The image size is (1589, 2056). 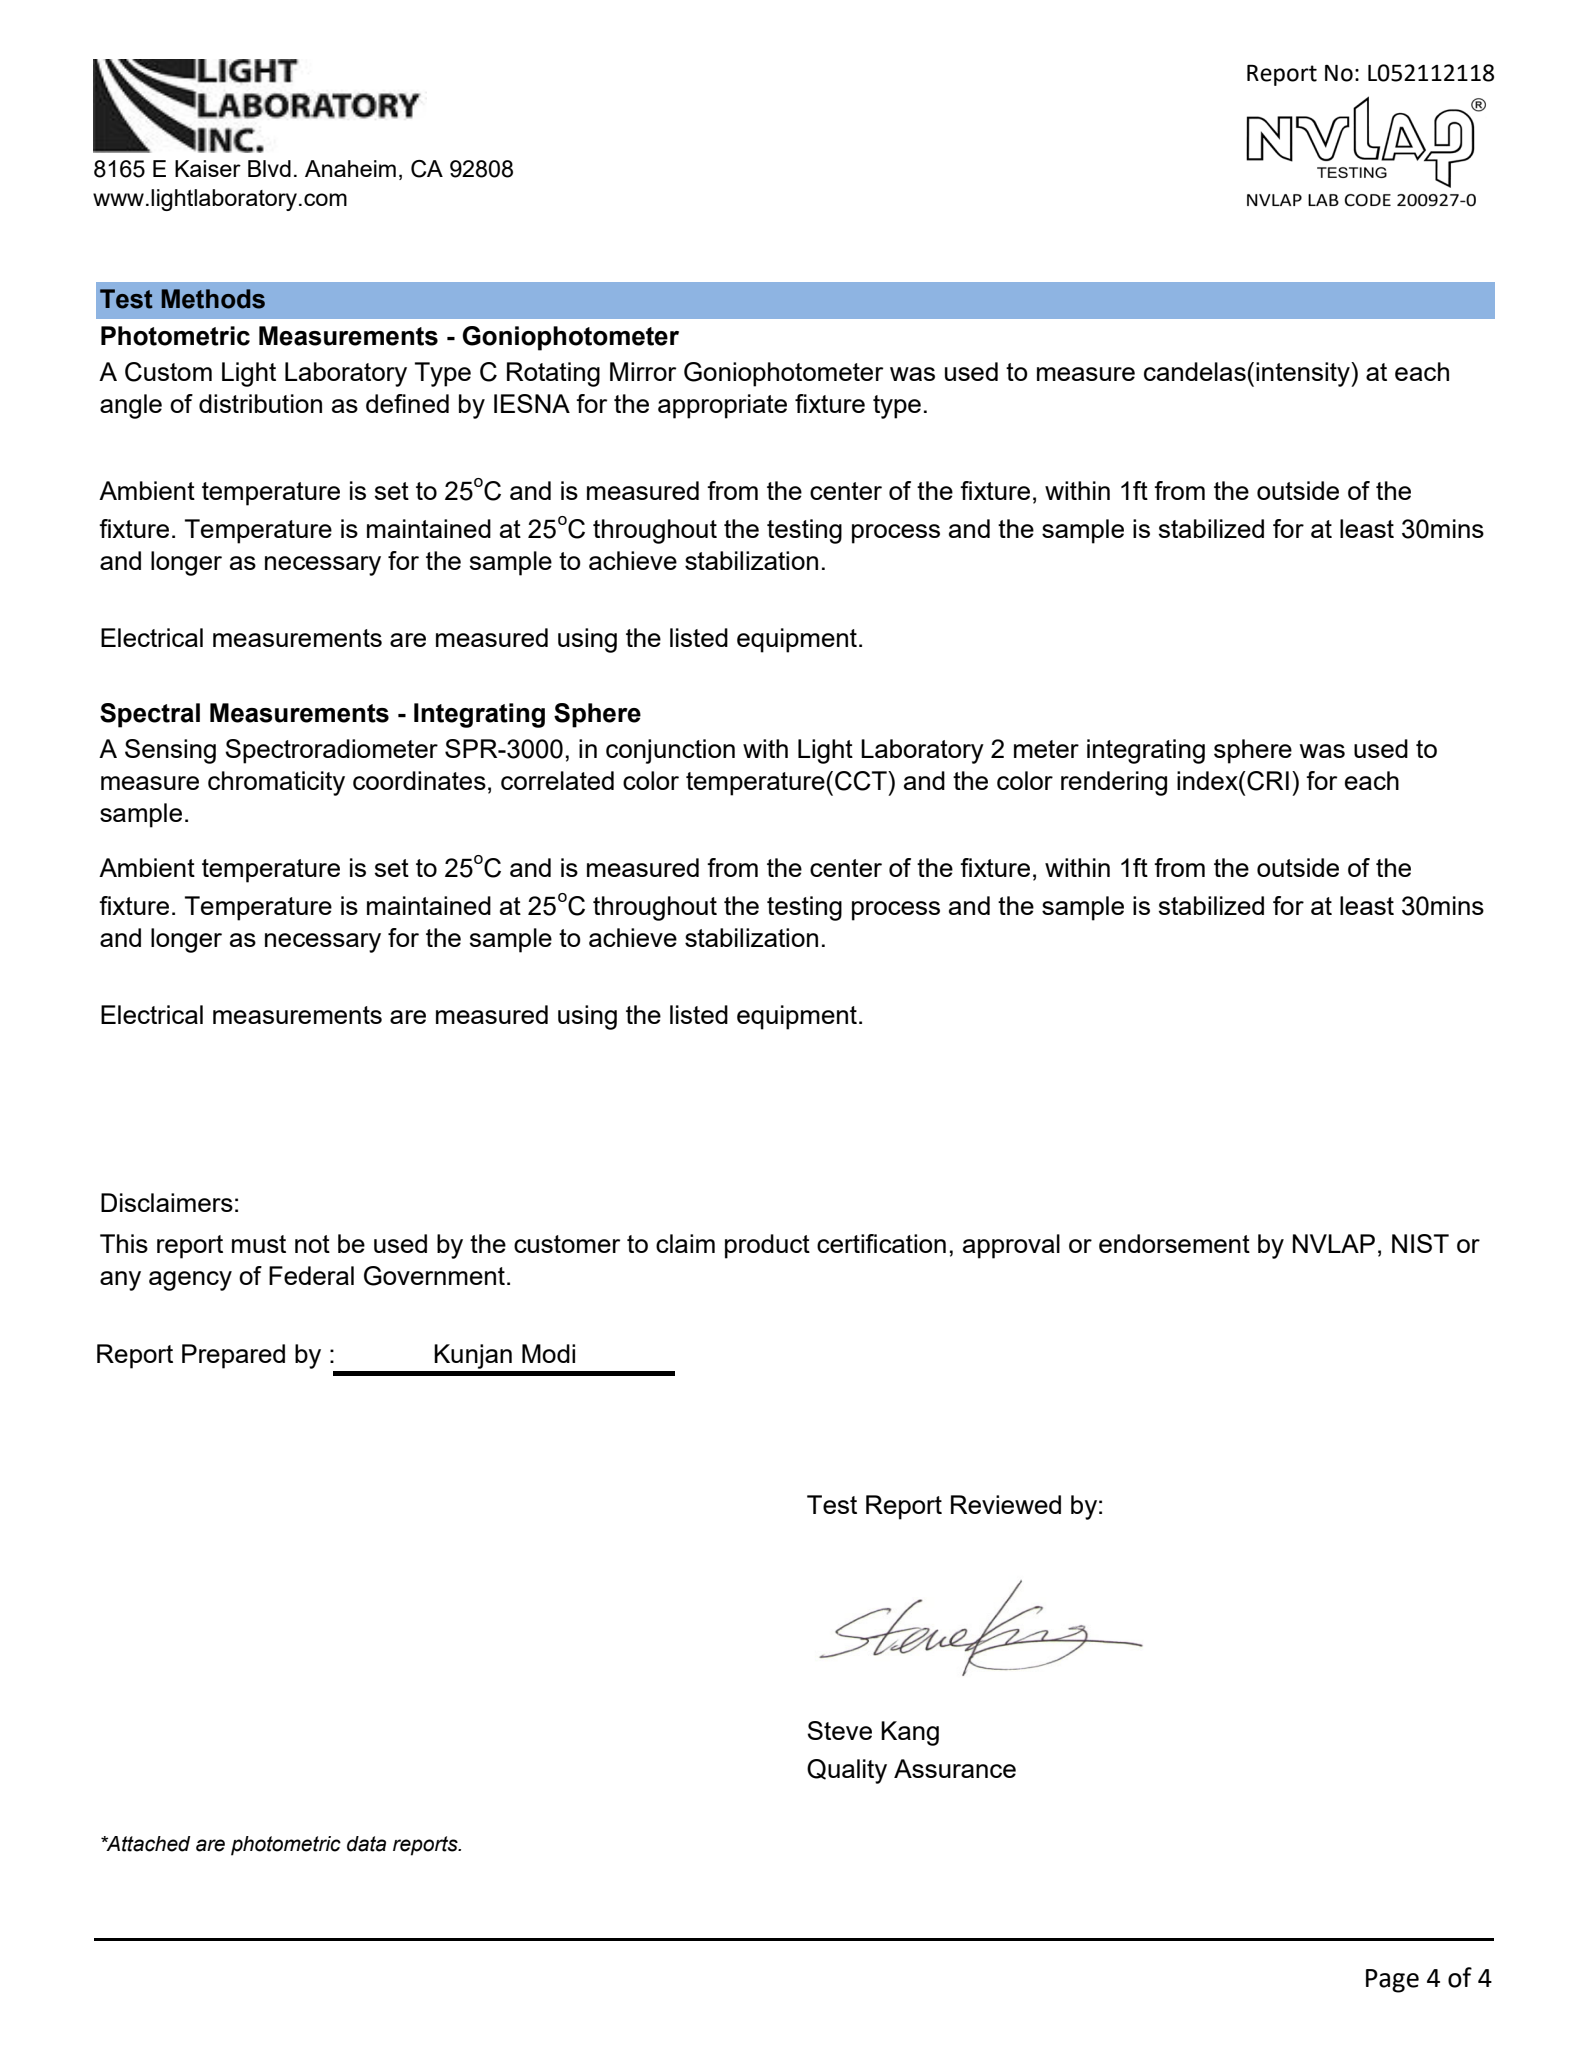 What do you see at coordinates (269, 168) in the screenshot?
I see `Blvd` at bounding box center [269, 168].
